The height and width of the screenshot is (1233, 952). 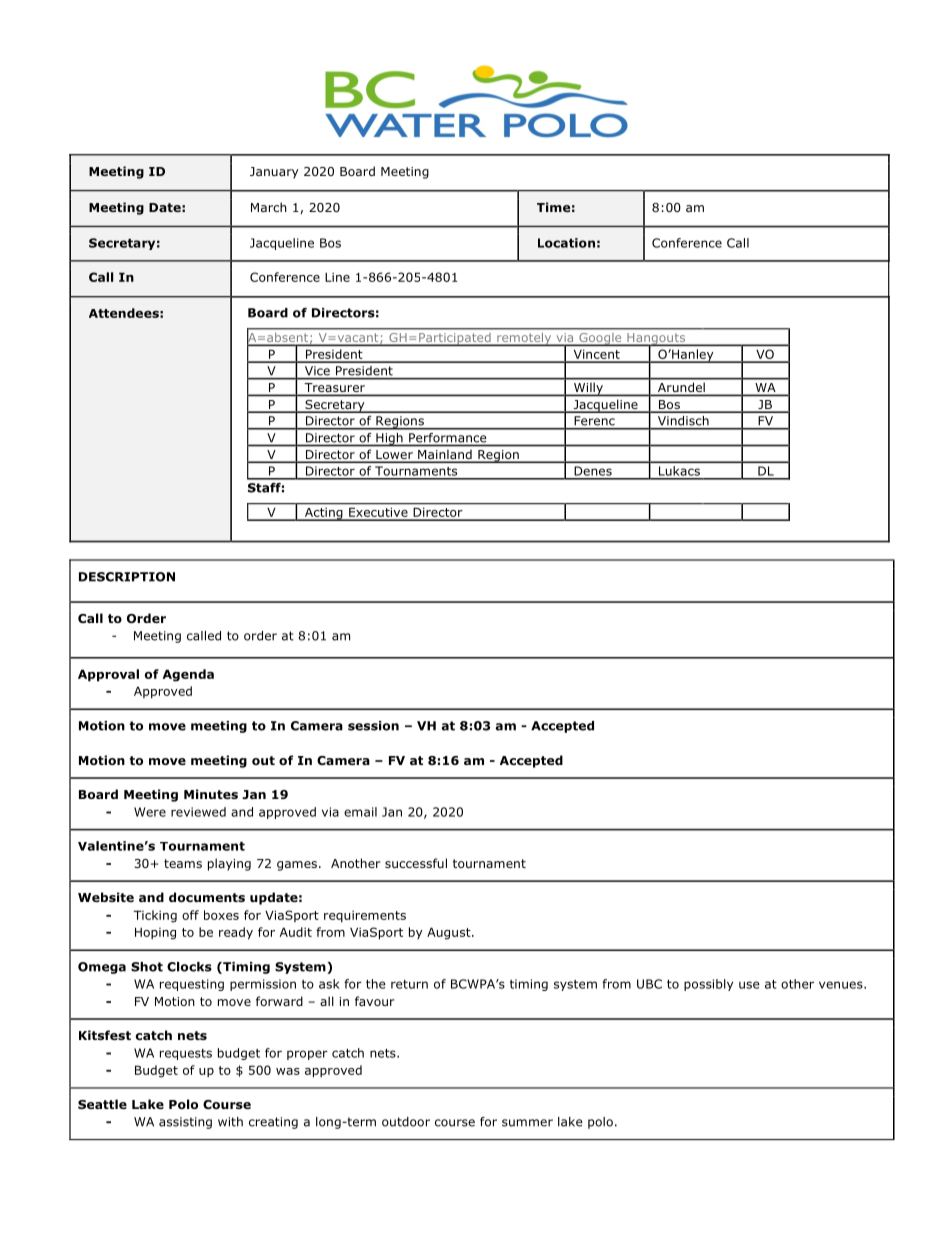 I want to click on Willy, so click(x=588, y=389).
